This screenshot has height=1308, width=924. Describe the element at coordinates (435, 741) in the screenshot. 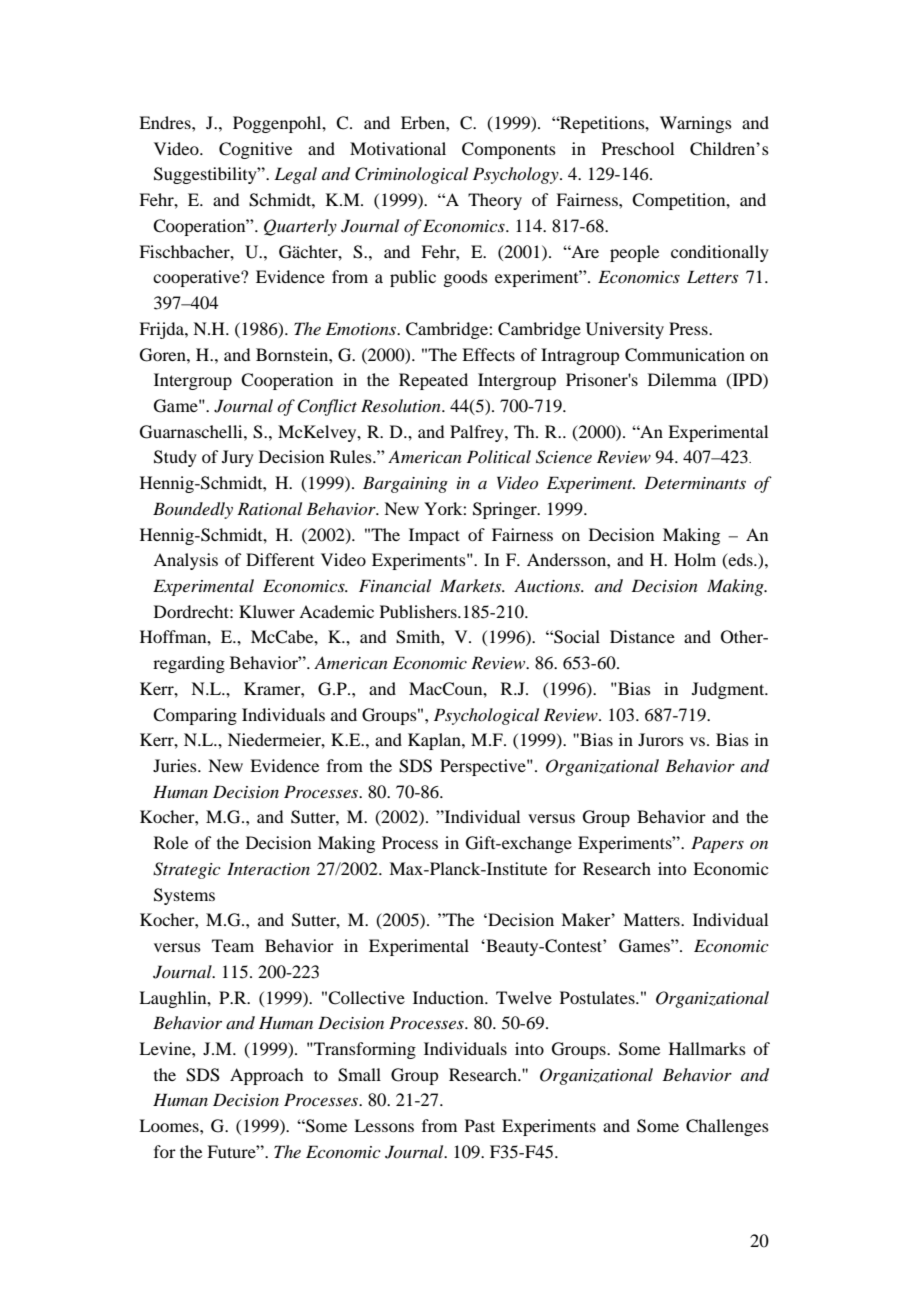

I see `Kaplan` at that location.
